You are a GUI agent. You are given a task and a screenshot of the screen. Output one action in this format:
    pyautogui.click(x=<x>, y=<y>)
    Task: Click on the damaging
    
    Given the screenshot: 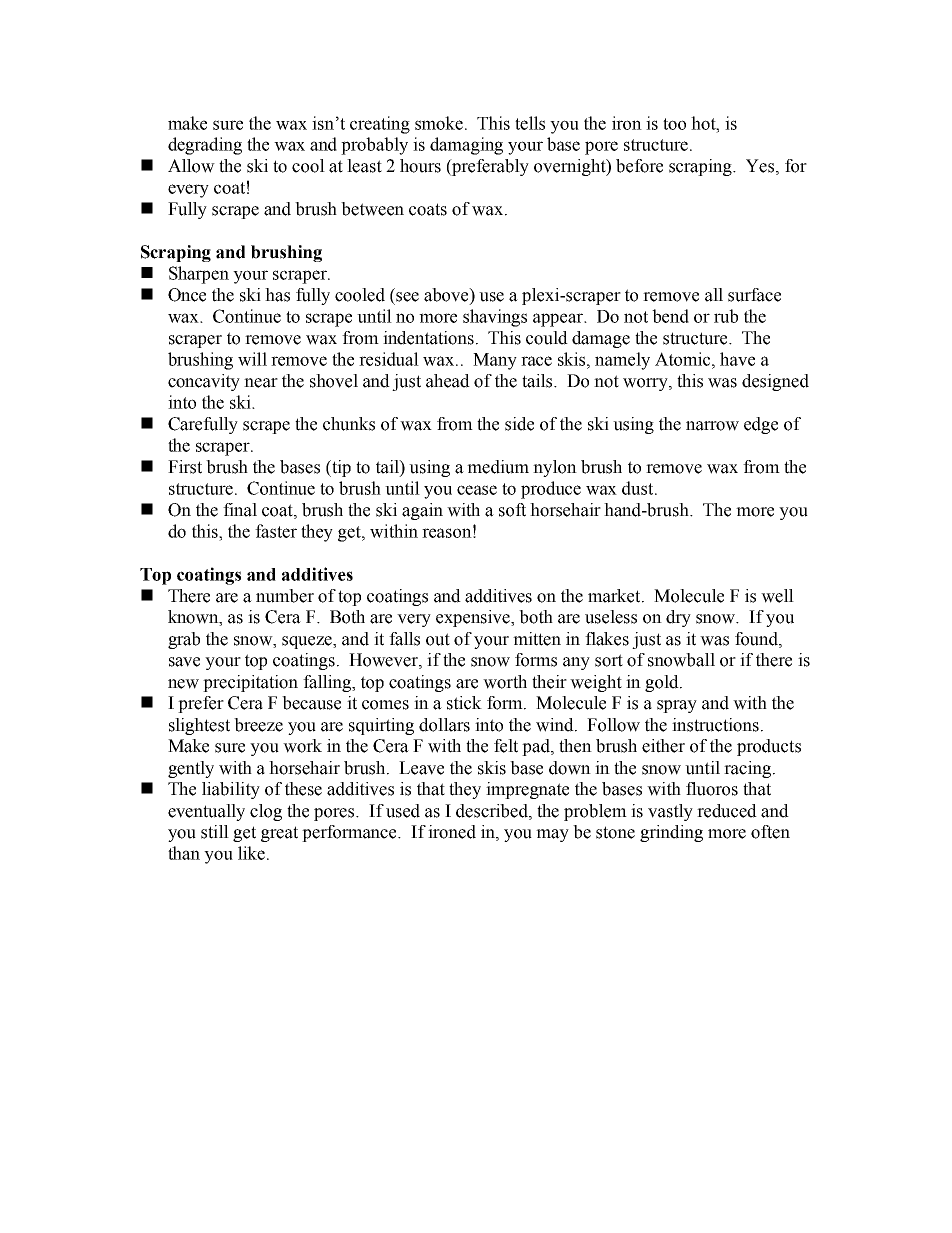 What is the action you would take?
    pyautogui.click(x=466, y=146)
